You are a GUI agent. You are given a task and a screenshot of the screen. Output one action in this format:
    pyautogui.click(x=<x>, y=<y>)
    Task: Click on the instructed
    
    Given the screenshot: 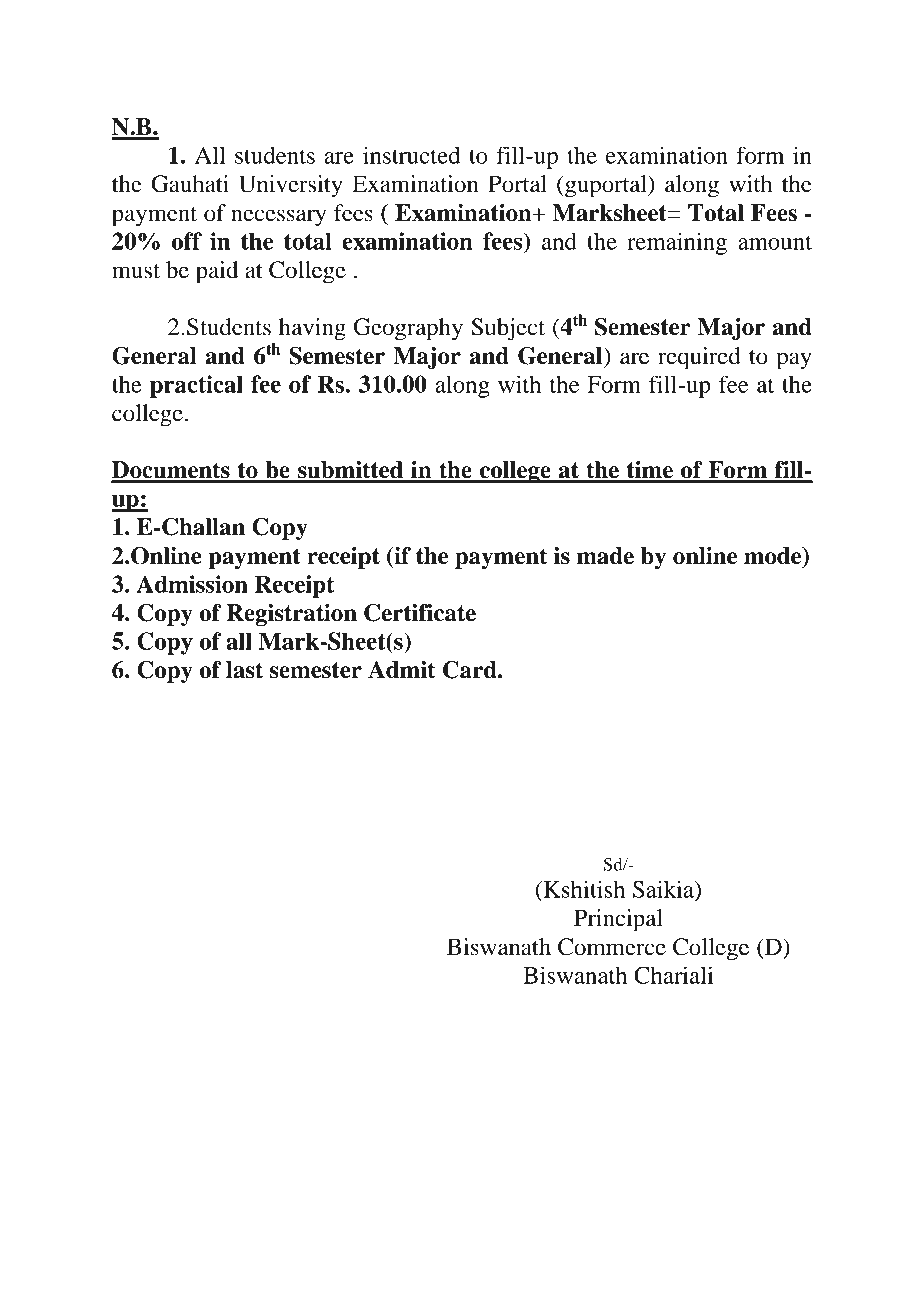 What is the action you would take?
    pyautogui.click(x=411, y=155)
